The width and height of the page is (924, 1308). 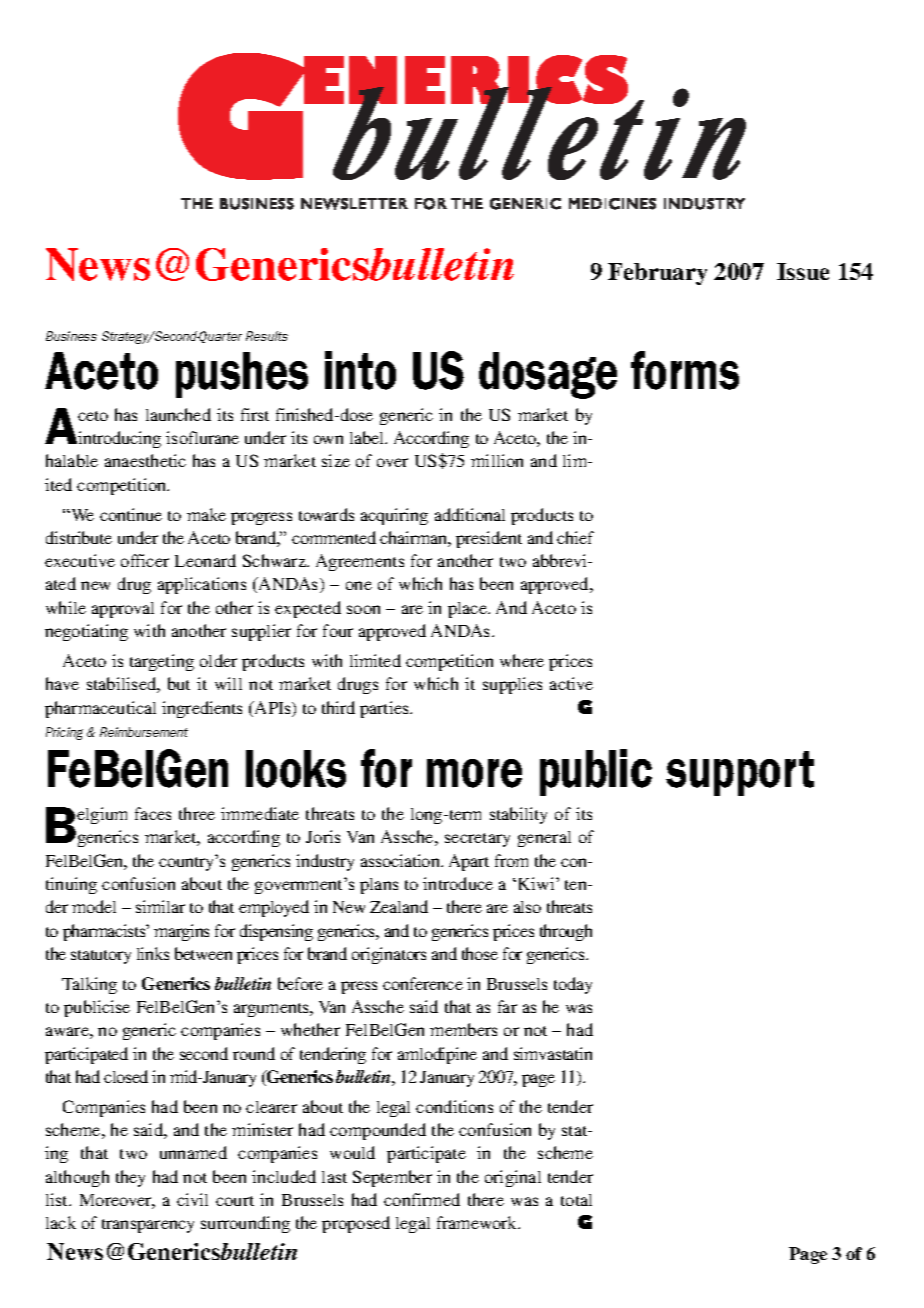 What do you see at coordinates (153, 953) in the page?
I see `links` at bounding box center [153, 953].
